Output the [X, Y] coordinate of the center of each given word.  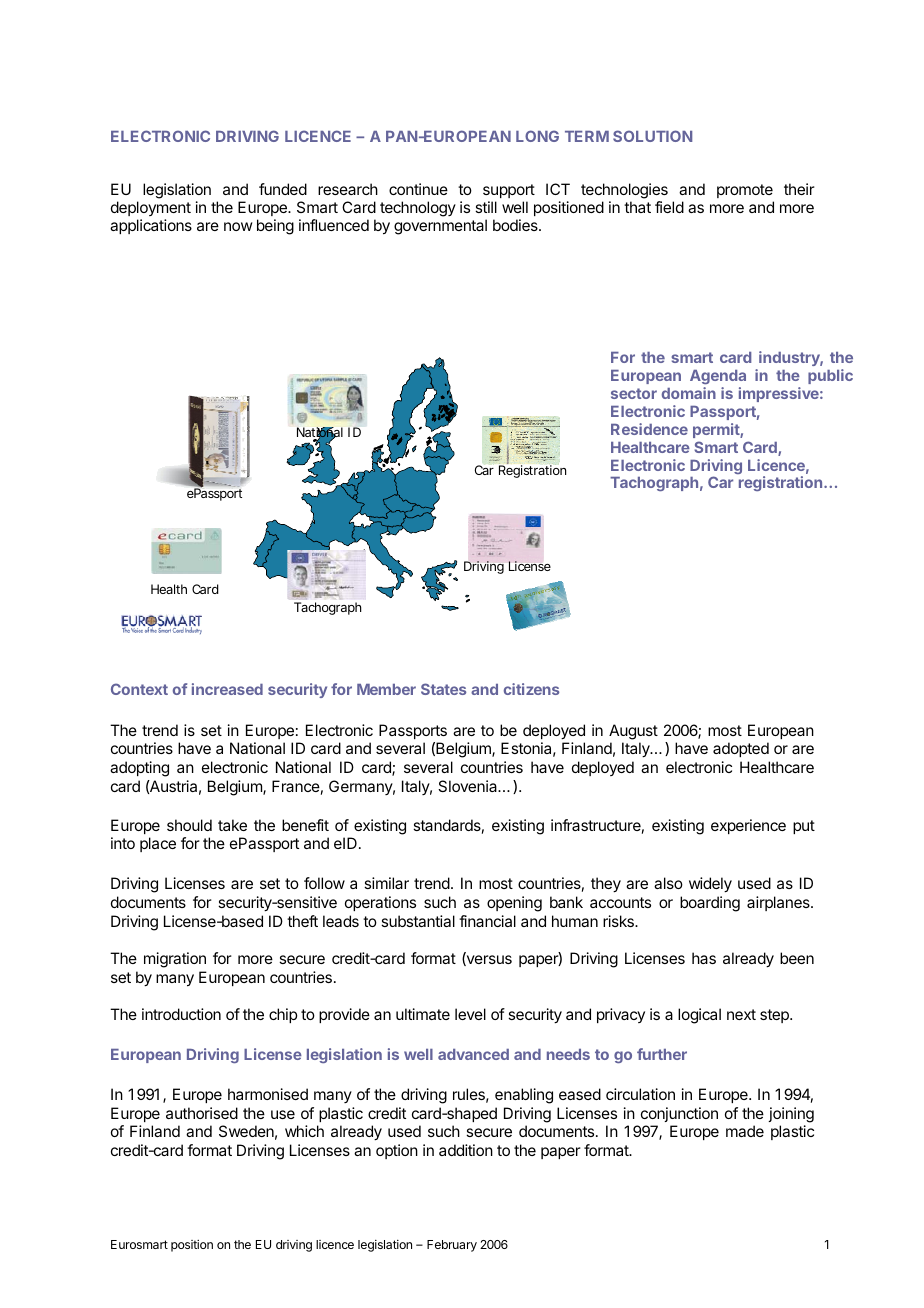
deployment [151, 210]
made [745, 1131]
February [452, 1246]
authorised [202, 1113]
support [509, 193]
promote [745, 193]
